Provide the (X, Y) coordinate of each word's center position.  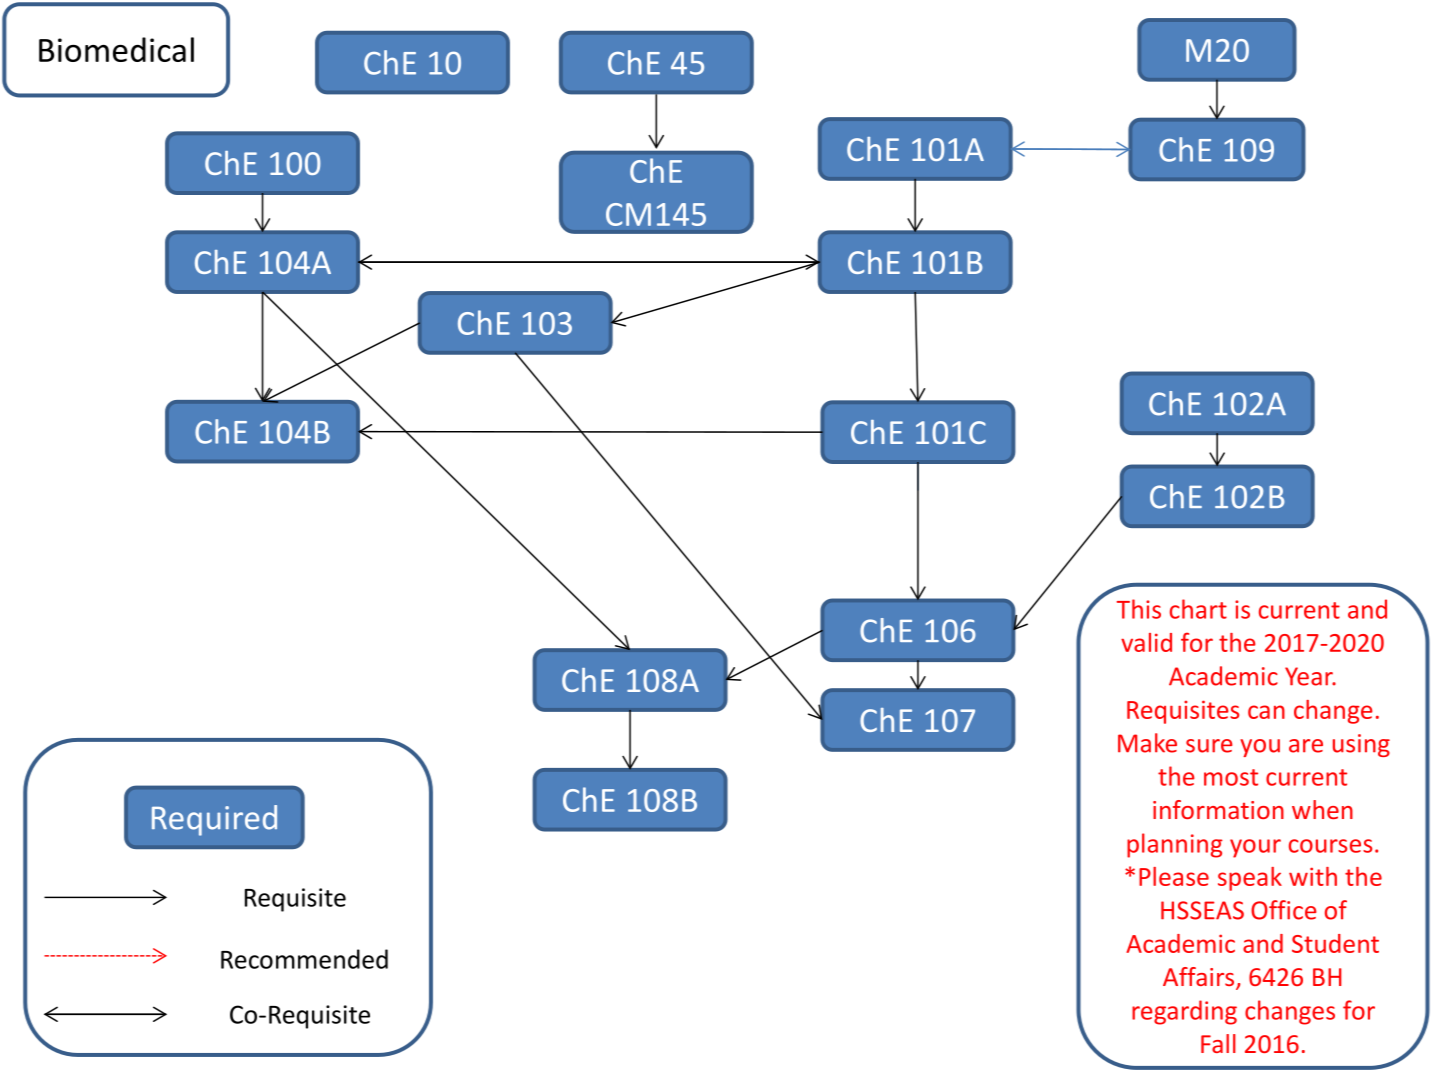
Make (1147, 743)
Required (214, 820)
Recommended (304, 959)
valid (1146, 642)
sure (1209, 746)
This (1139, 609)
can (1266, 712)
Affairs (1200, 978)
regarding (1184, 1012)
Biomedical (116, 49)
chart (1198, 609)
